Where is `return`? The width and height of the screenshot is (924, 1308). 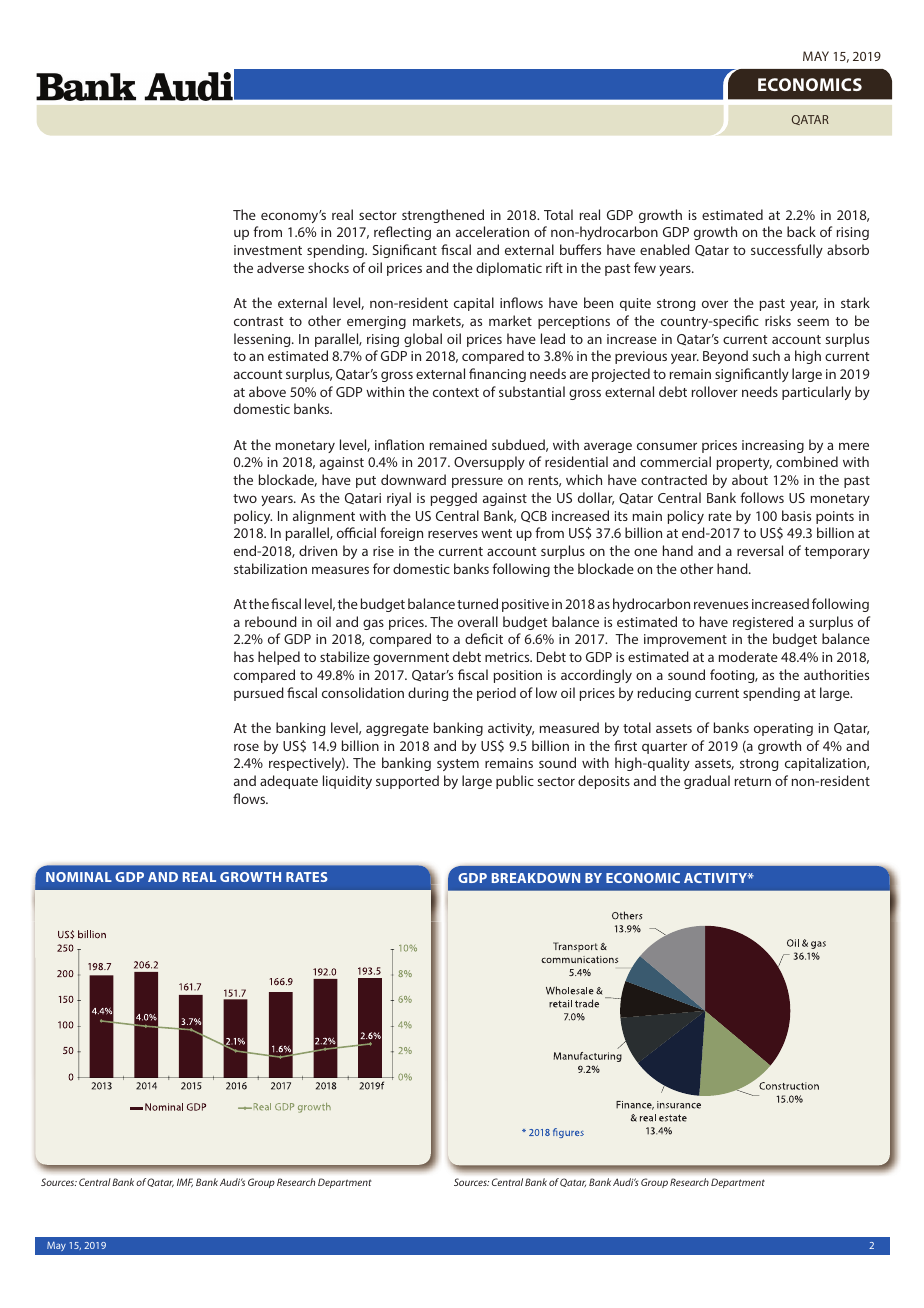 return is located at coordinates (753, 781).
